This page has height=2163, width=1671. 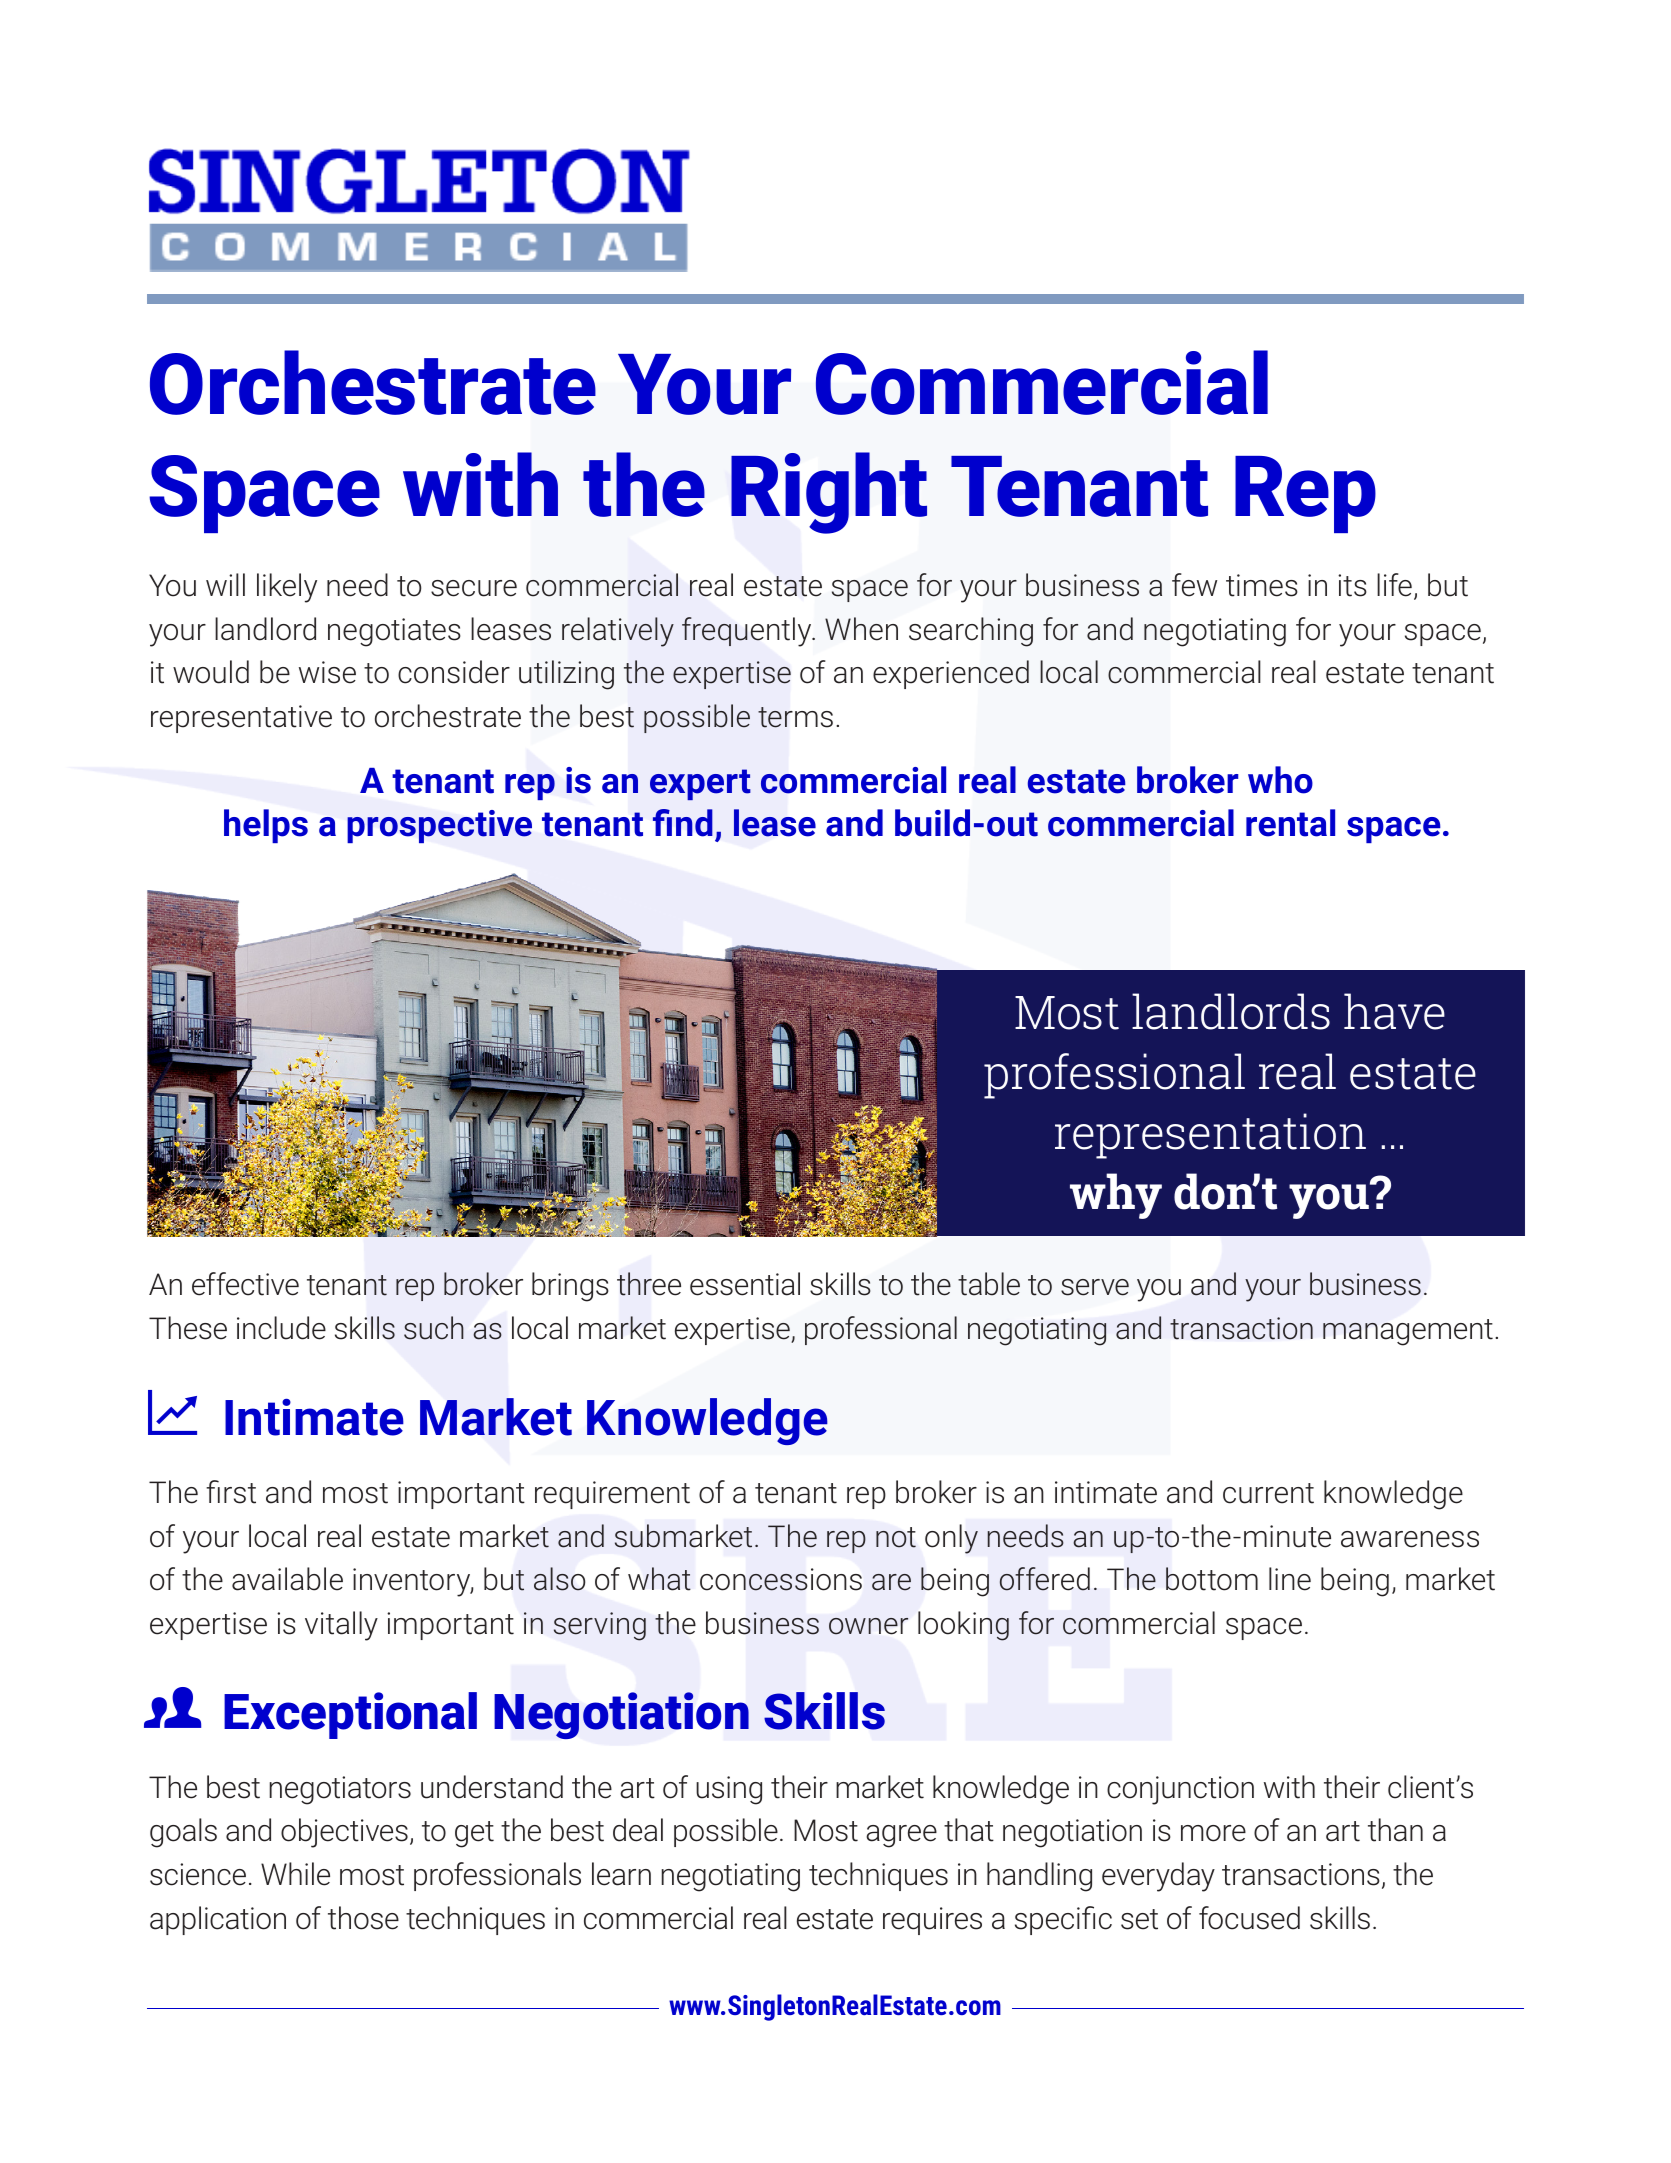 I want to click on likely, so click(x=287, y=588).
